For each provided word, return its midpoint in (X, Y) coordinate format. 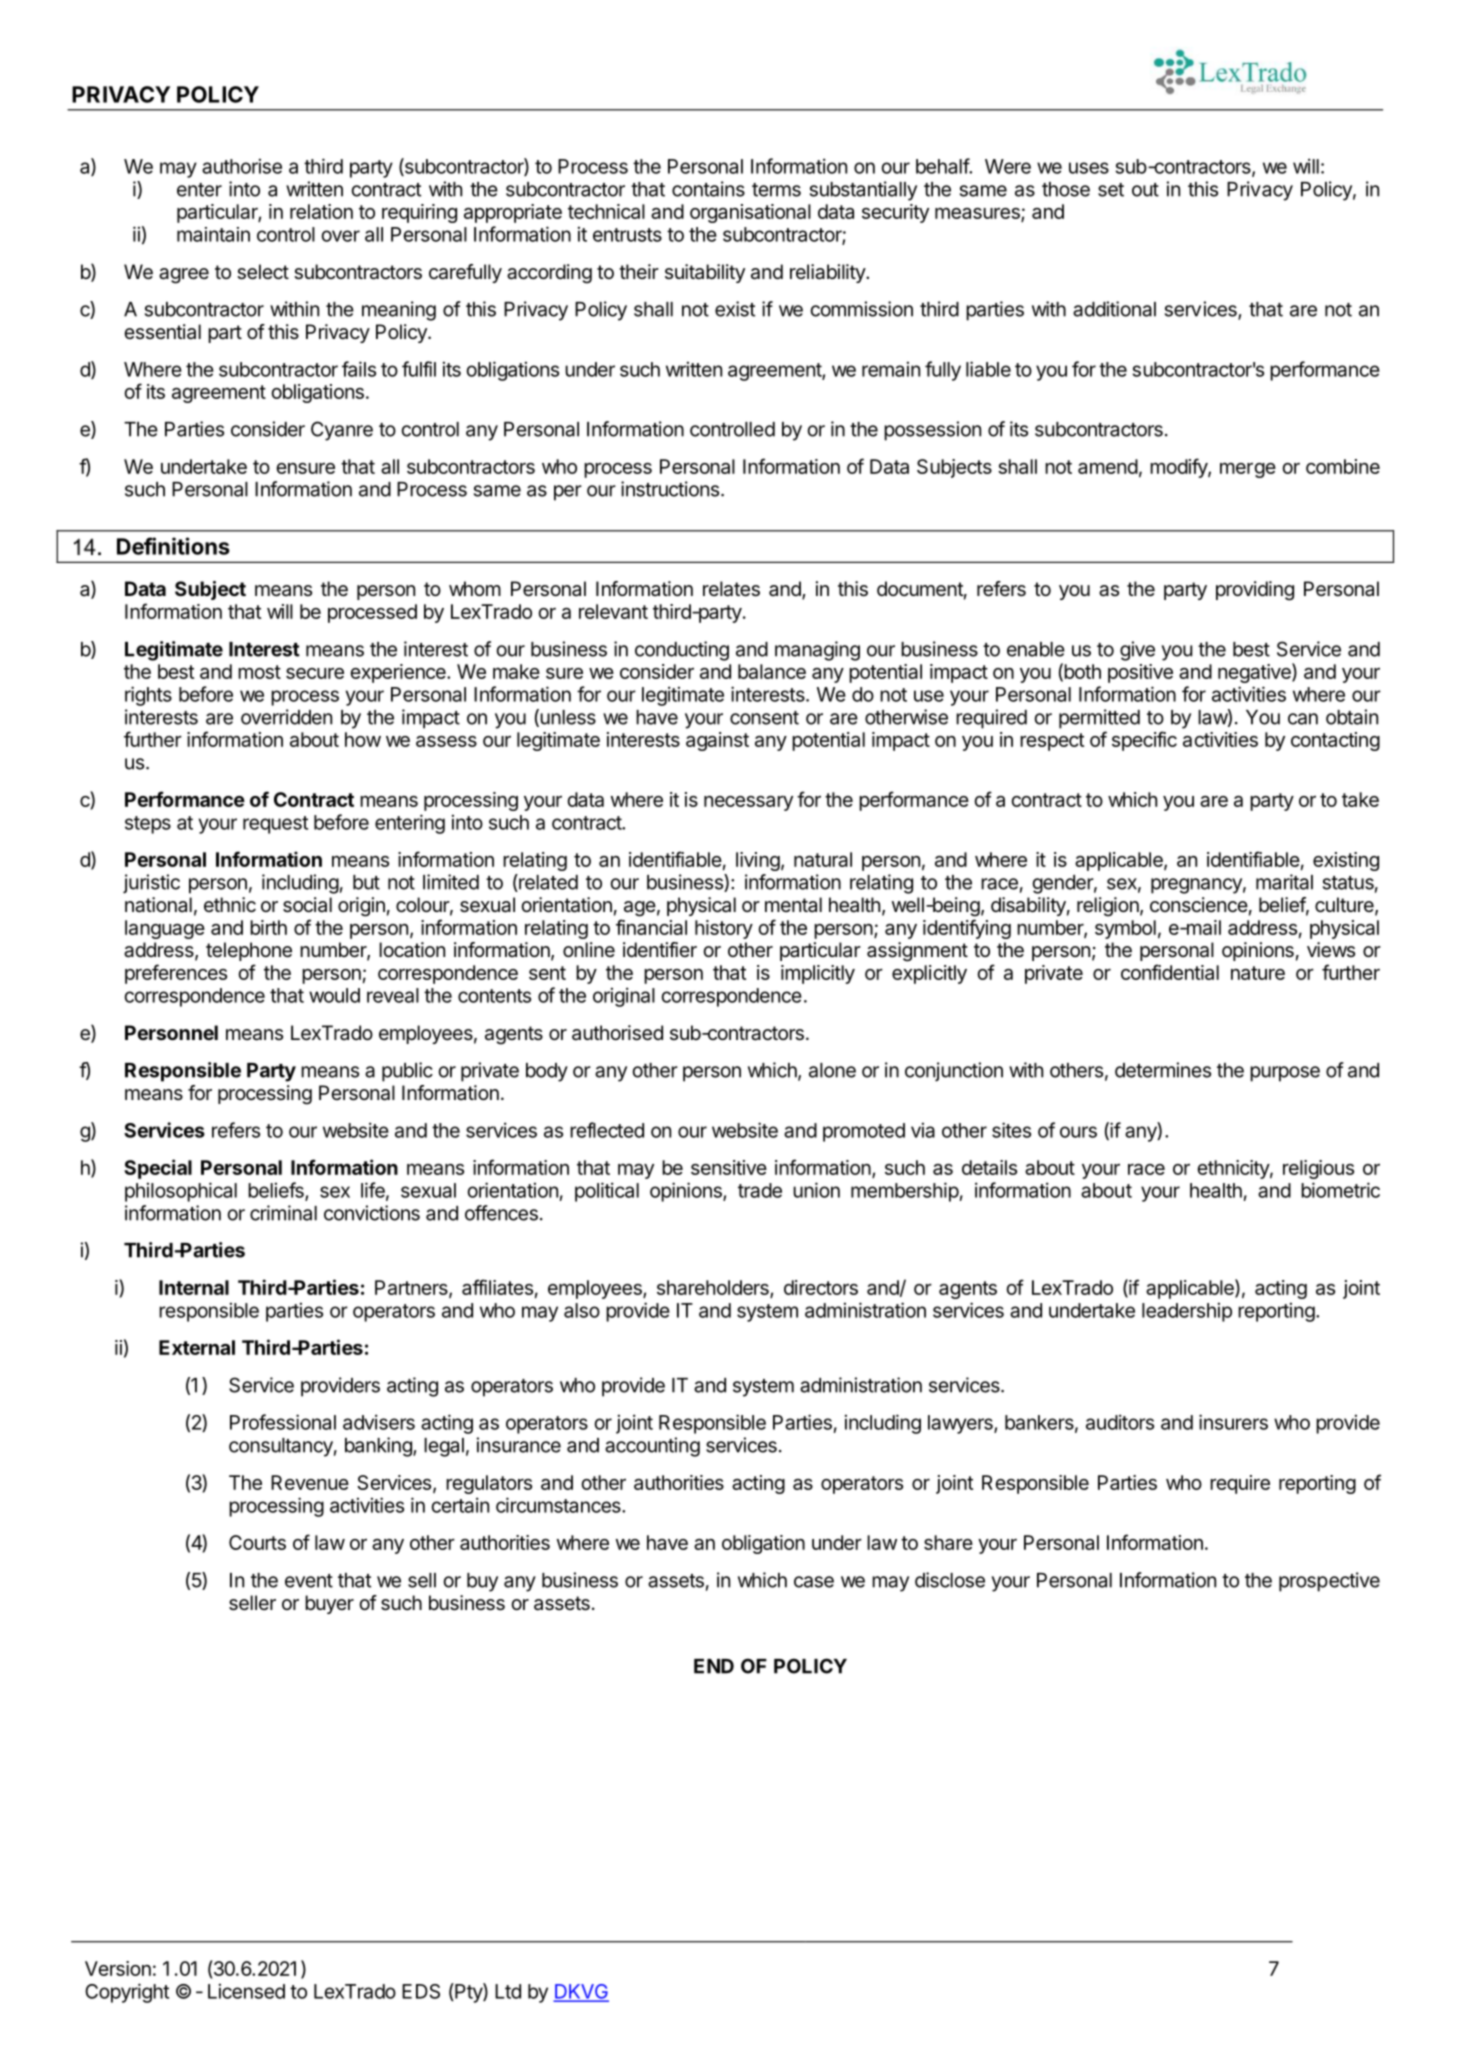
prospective (1329, 1582)
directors (821, 1287)
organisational (750, 213)
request (275, 825)
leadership (1187, 1312)
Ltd (508, 1991)
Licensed (246, 1991)
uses (1089, 168)
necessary (748, 803)
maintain (213, 234)
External (197, 1347)
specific (1144, 741)
